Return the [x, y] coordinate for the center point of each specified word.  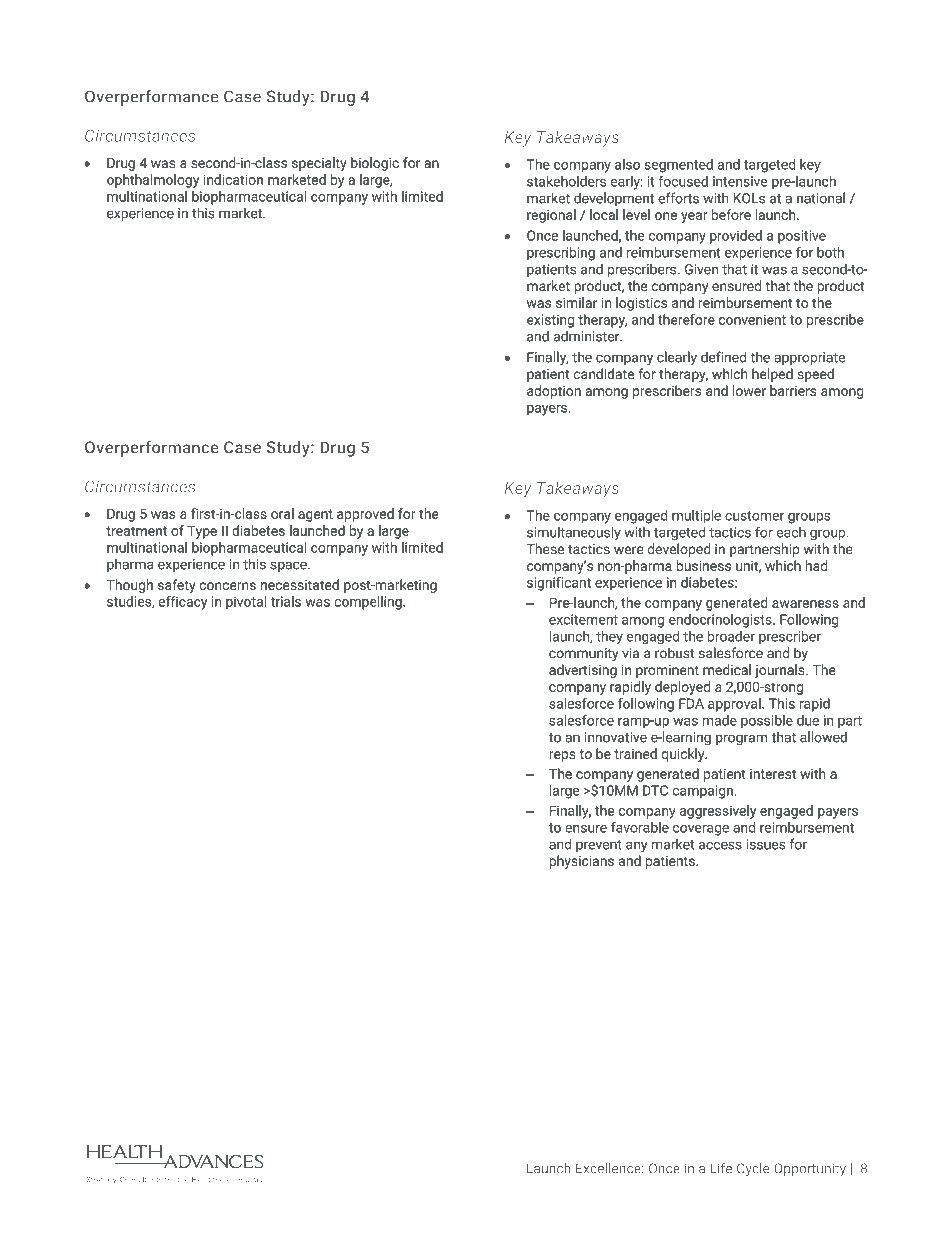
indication [233, 179]
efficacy [182, 603]
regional [551, 216]
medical [727, 669]
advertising [583, 671]
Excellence [609, 1168]
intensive [740, 181]
